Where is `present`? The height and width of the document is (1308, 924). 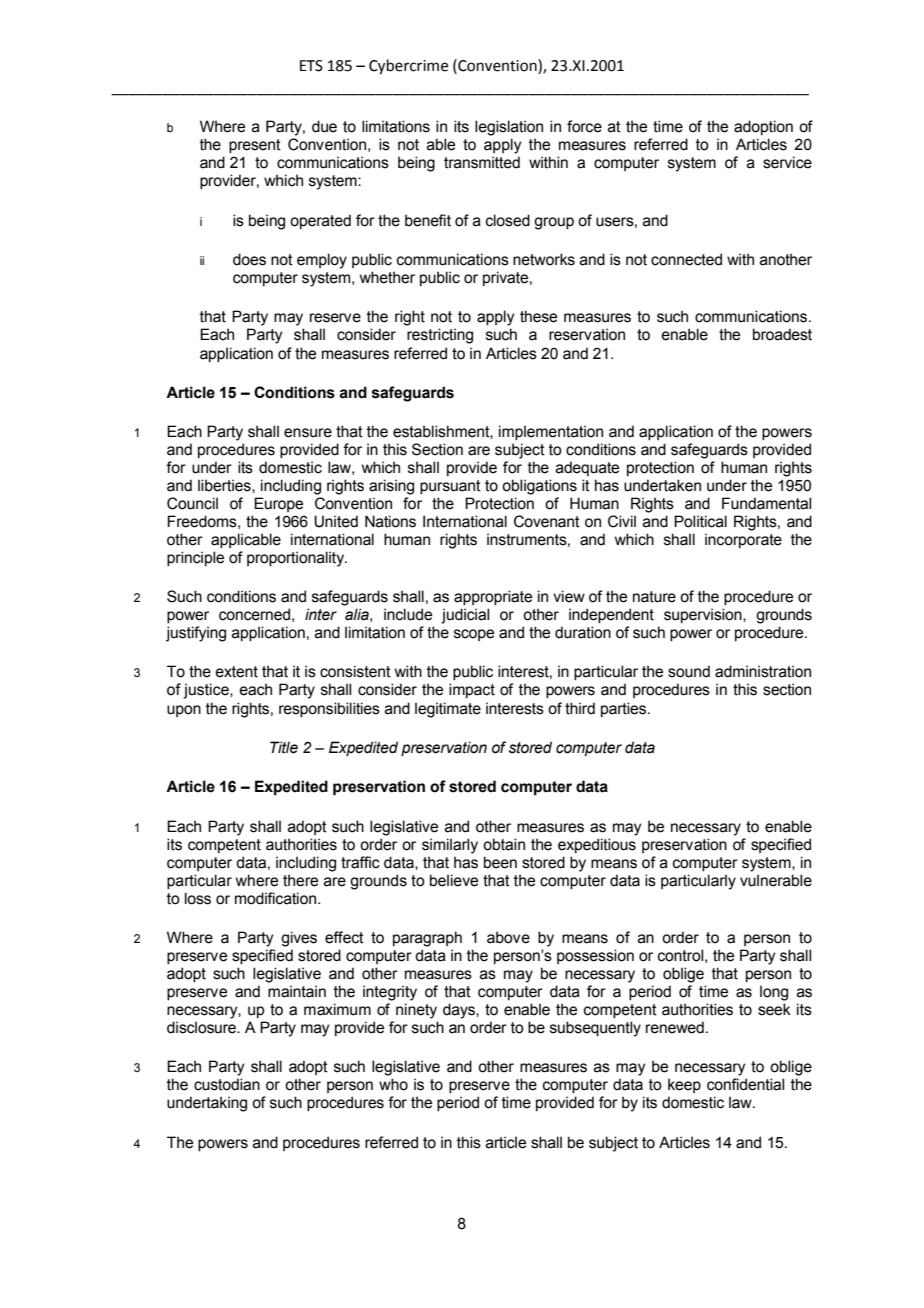 present is located at coordinates (255, 146).
